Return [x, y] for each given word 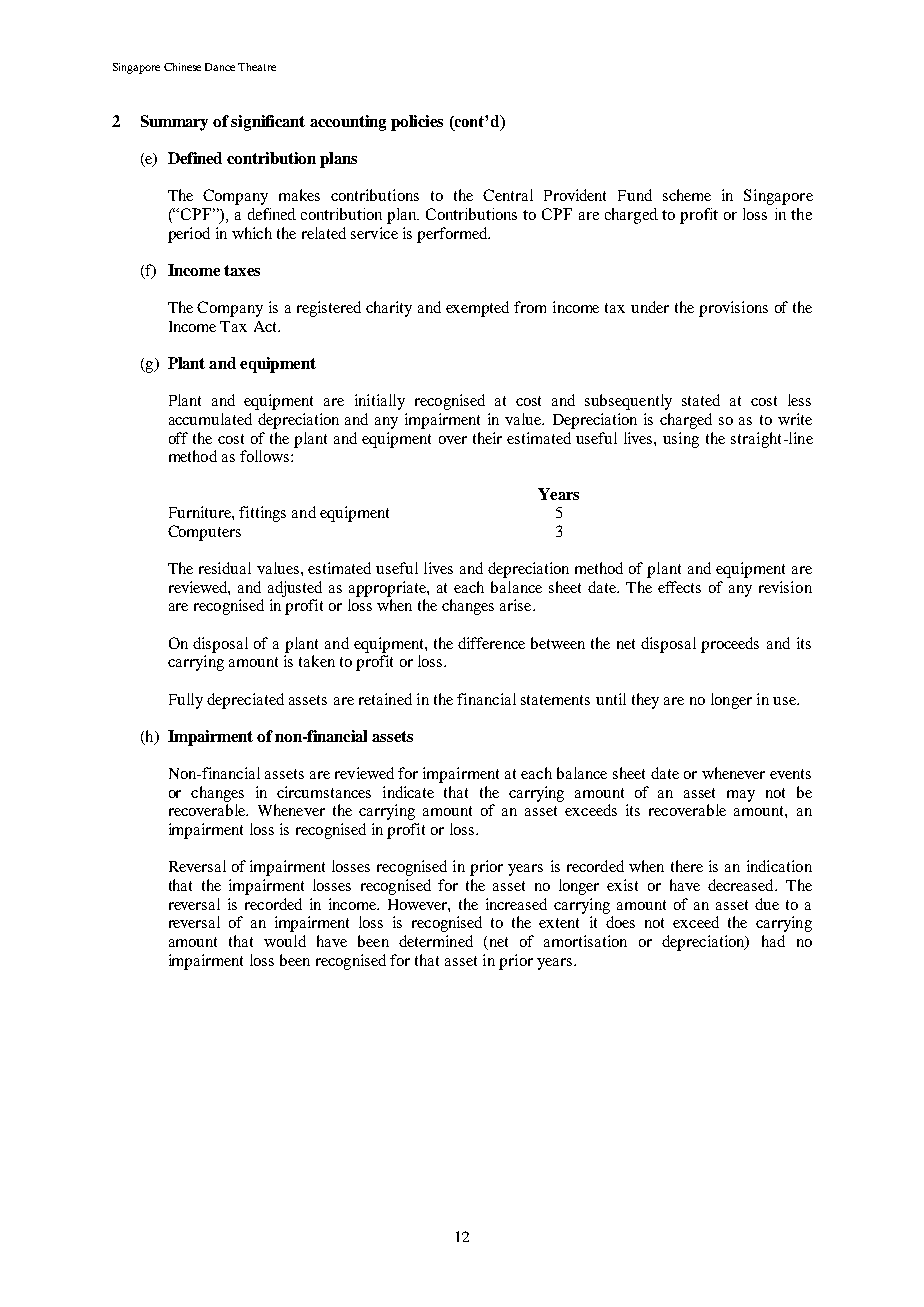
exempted [477, 309]
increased [516, 904]
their [487, 438]
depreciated [245, 701]
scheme [687, 195]
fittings [262, 514]
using [681, 440]
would [285, 941]
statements [555, 700]
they [645, 701]
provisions [733, 309]
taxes [242, 270]
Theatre [257, 67]
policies [417, 123]
